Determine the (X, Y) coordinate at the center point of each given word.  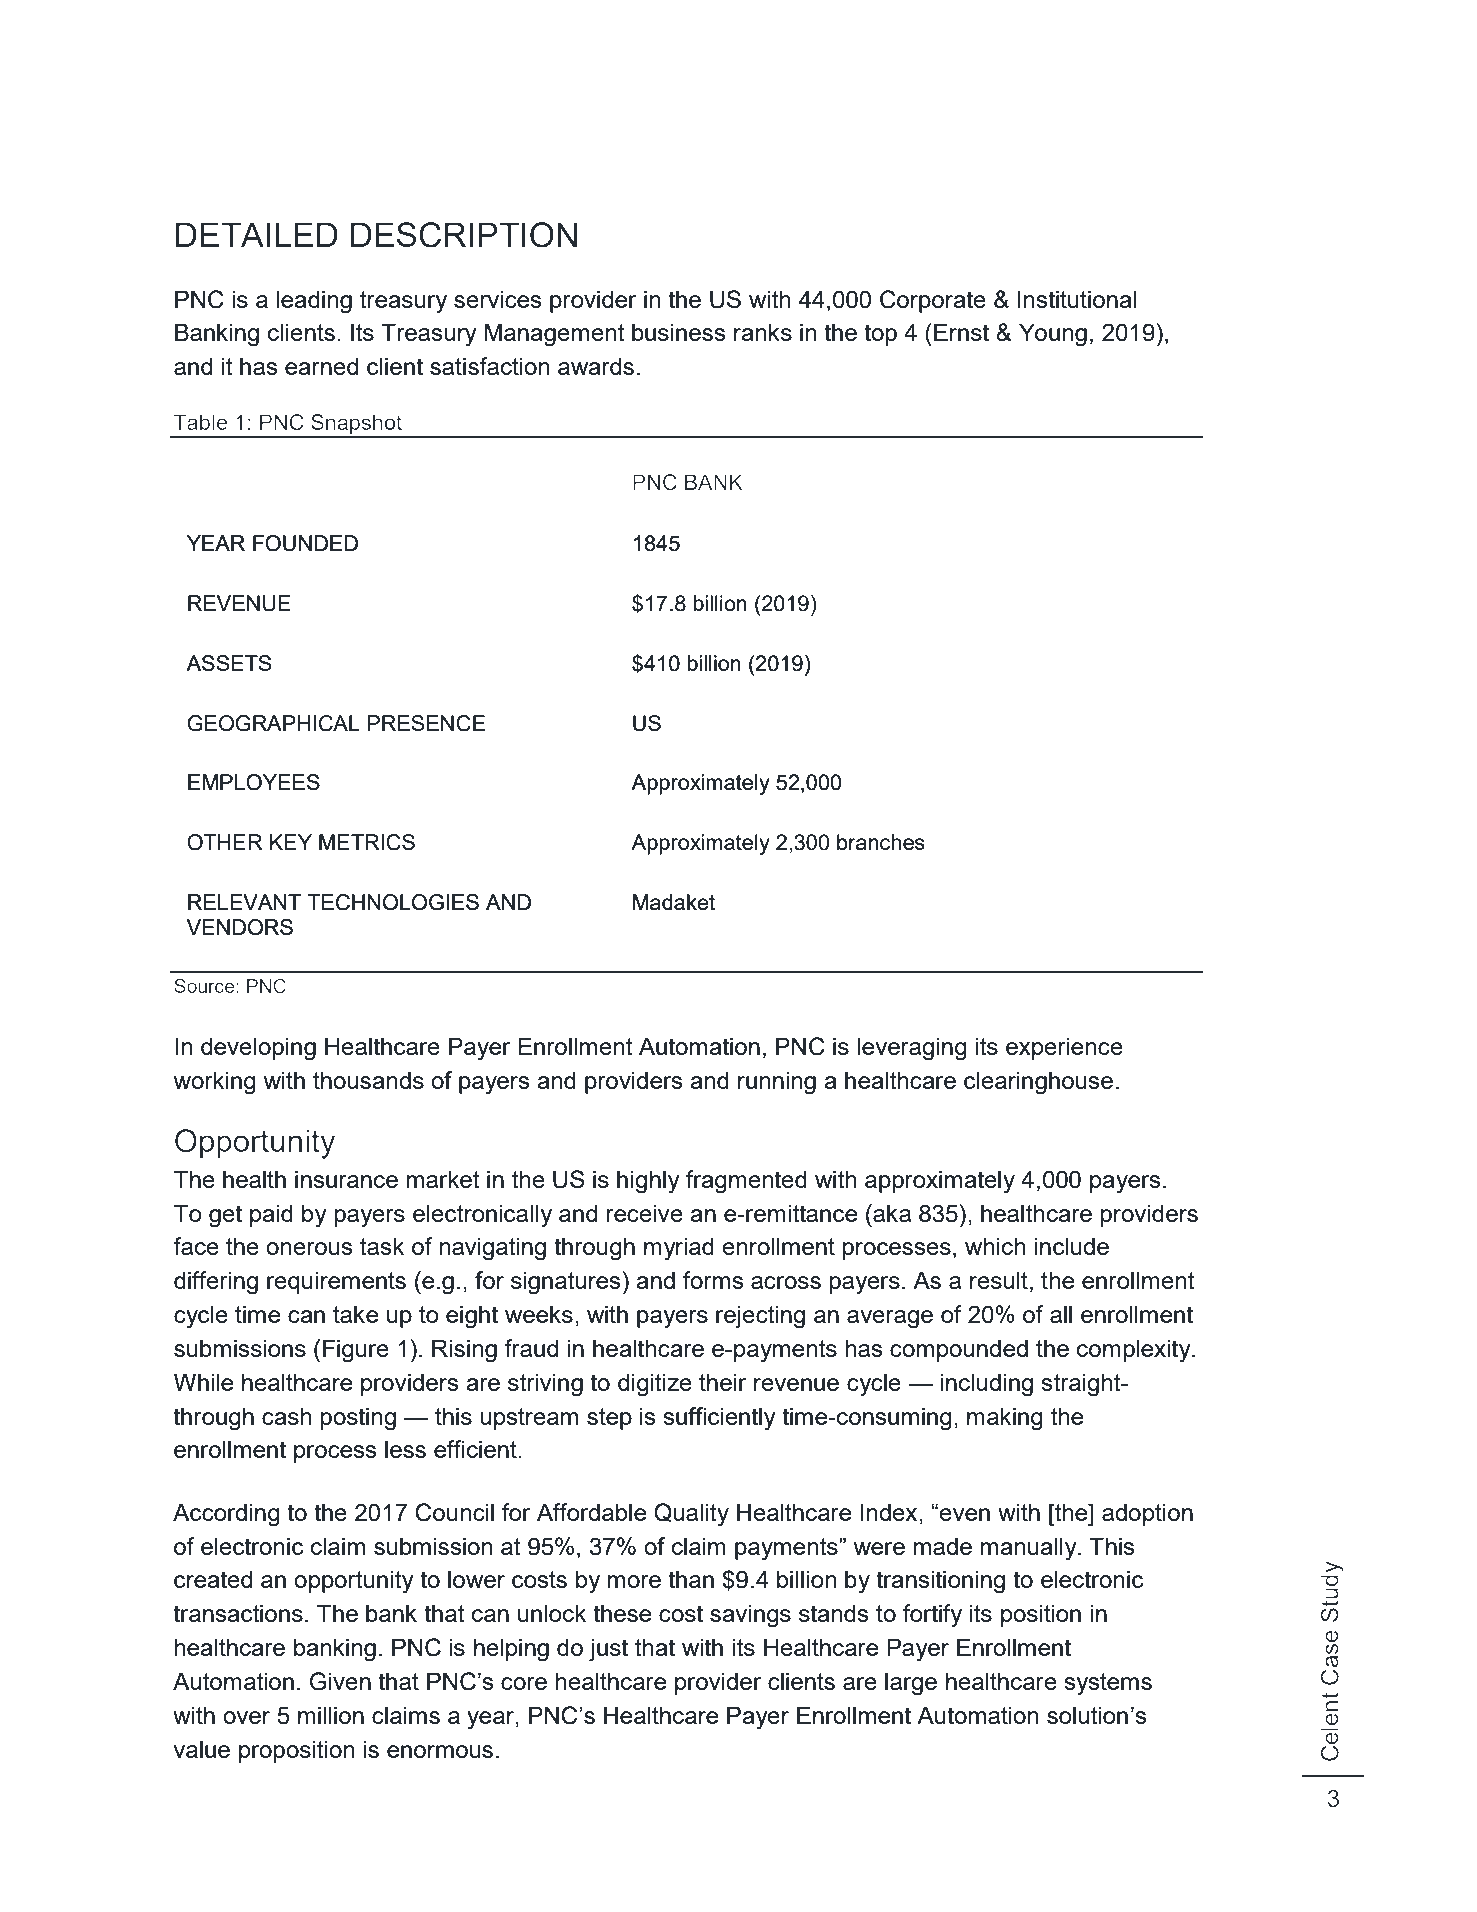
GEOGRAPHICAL (273, 723)
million (331, 1715)
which (995, 1246)
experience (1064, 1048)
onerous (309, 1248)
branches (881, 842)
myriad (679, 1249)
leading (314, 302)
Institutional (1076, 299)
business (678, 332)
